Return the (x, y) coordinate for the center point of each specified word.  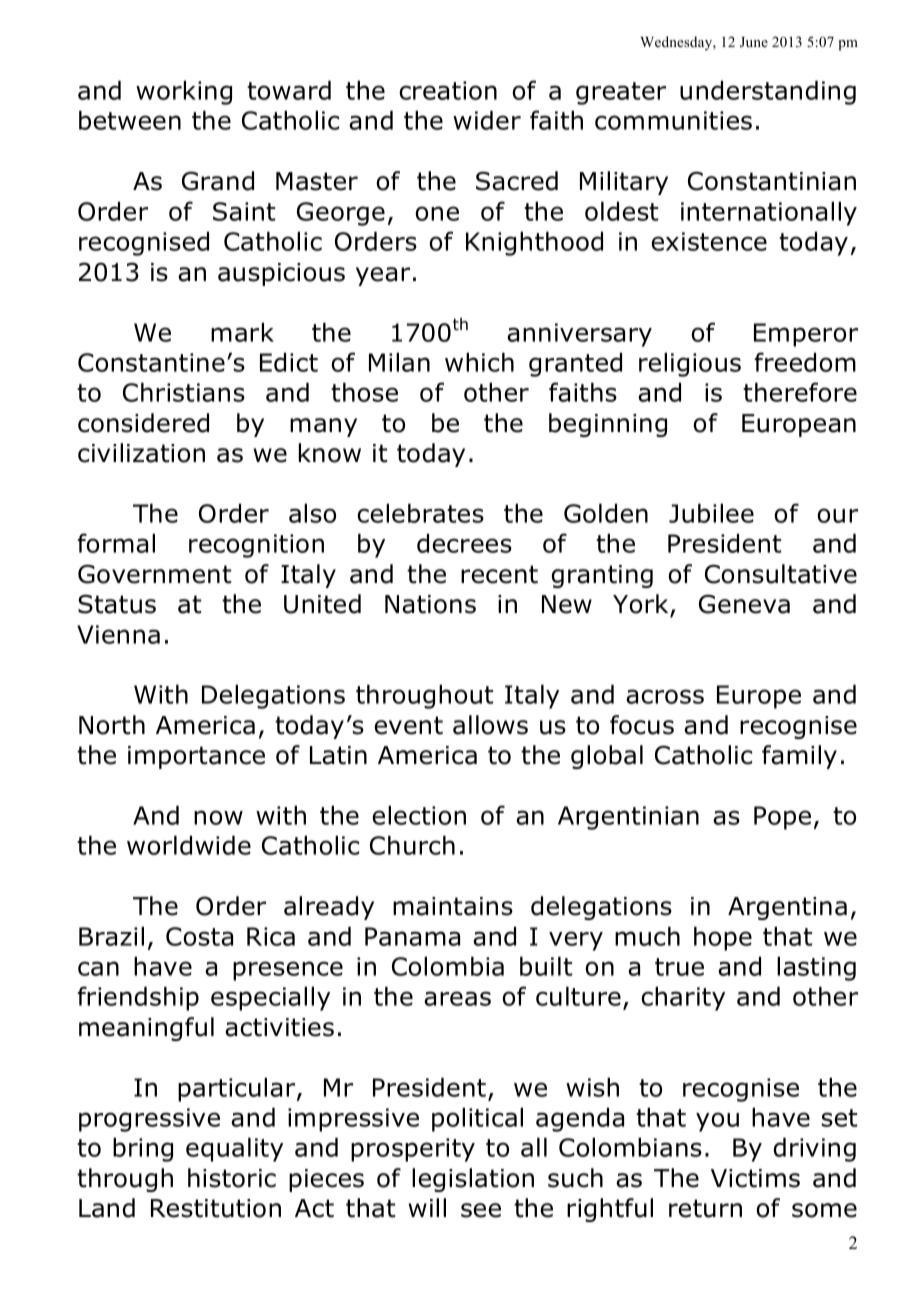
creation (448, 90)
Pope (782, 818)
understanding (768, 92)
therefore (800, 392)
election (419, 815)
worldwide (189, 845)
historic (232, 1178)
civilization (141, 453)
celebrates (420, 513)
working (184, 92)
